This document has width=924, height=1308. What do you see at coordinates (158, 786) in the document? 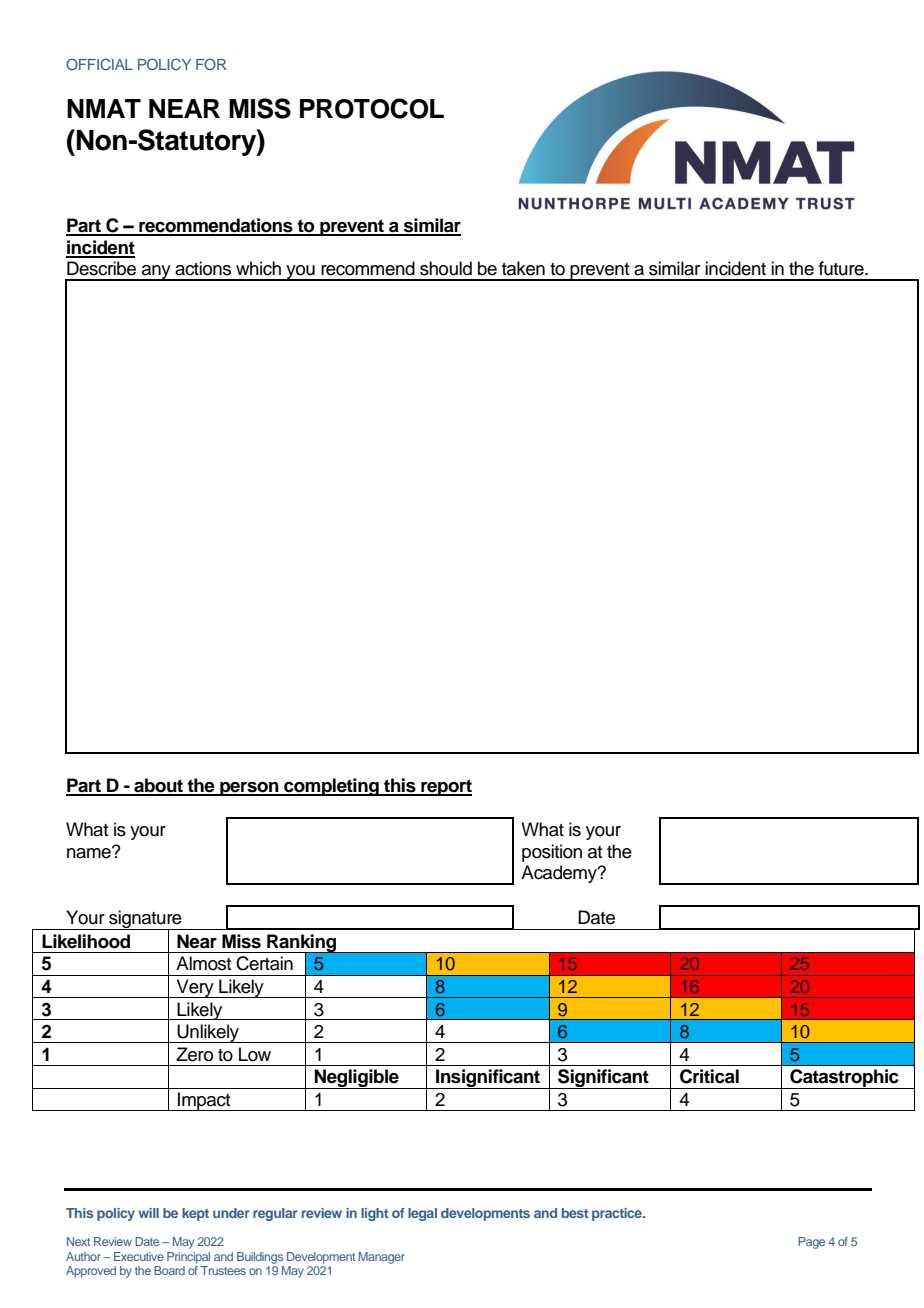
I see `about` at bounding box center [158, 786].
